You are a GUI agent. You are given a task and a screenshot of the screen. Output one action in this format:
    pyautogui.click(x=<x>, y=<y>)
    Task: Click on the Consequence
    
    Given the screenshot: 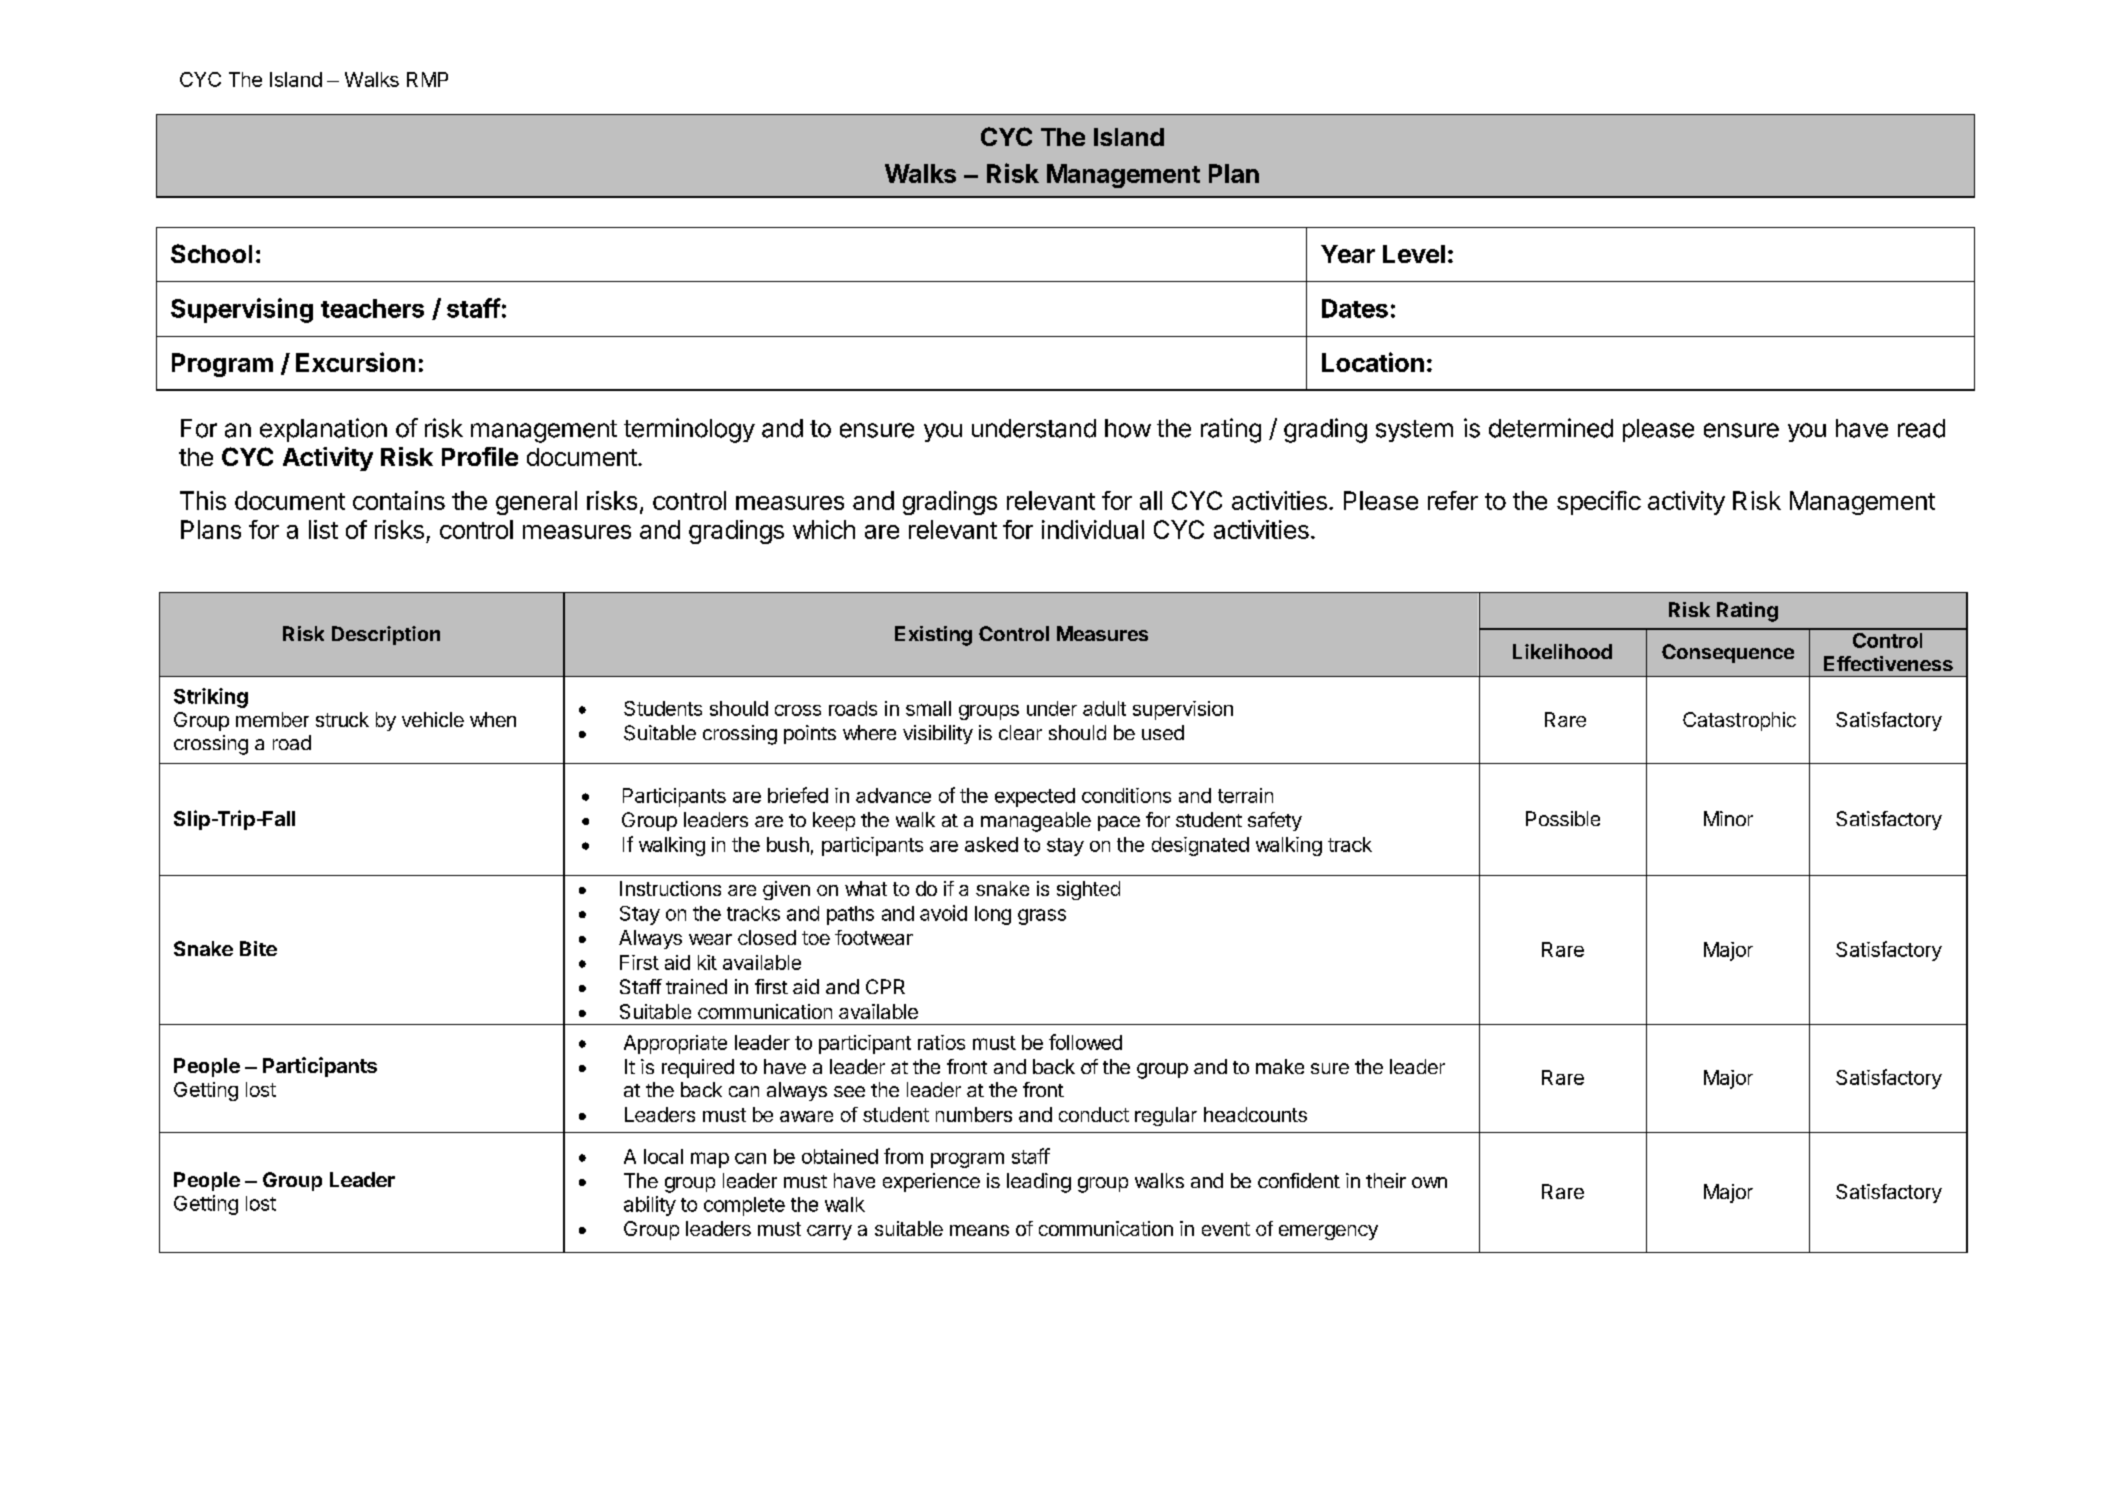 What is the action you would take?
    pyautogui.click(x=1728, y=653)
